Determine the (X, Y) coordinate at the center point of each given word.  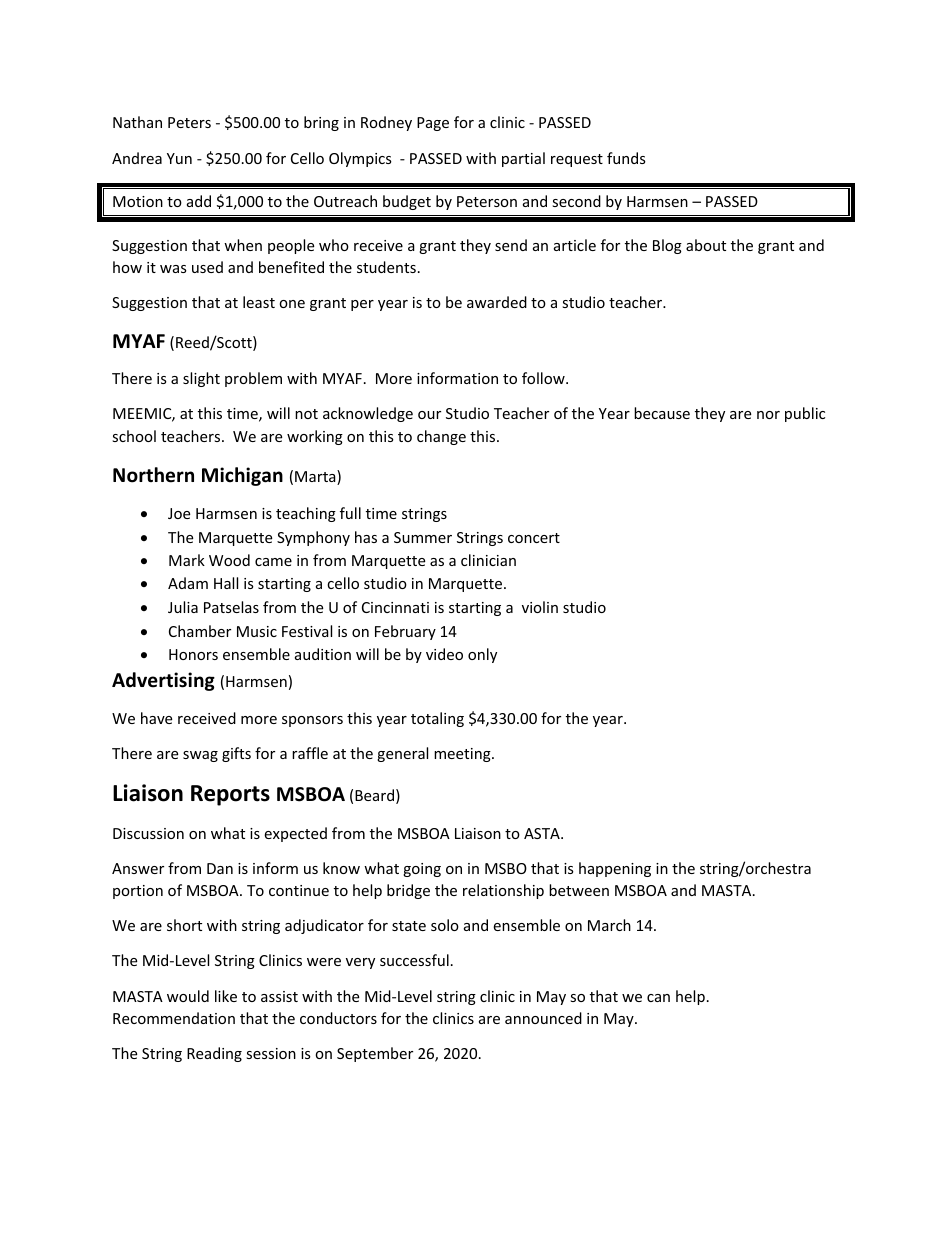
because (662, 413)
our (429, 415)
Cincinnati (395, 607)
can (658, 998)
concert (534, 538)
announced (543, 1018)
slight (201, 379)
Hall (226, 583)
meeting (463, 755)
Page (433, 124)
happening (615, 869)
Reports (230, 795)
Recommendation (174, 1018)
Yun (179, 158)
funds (626, 158)
